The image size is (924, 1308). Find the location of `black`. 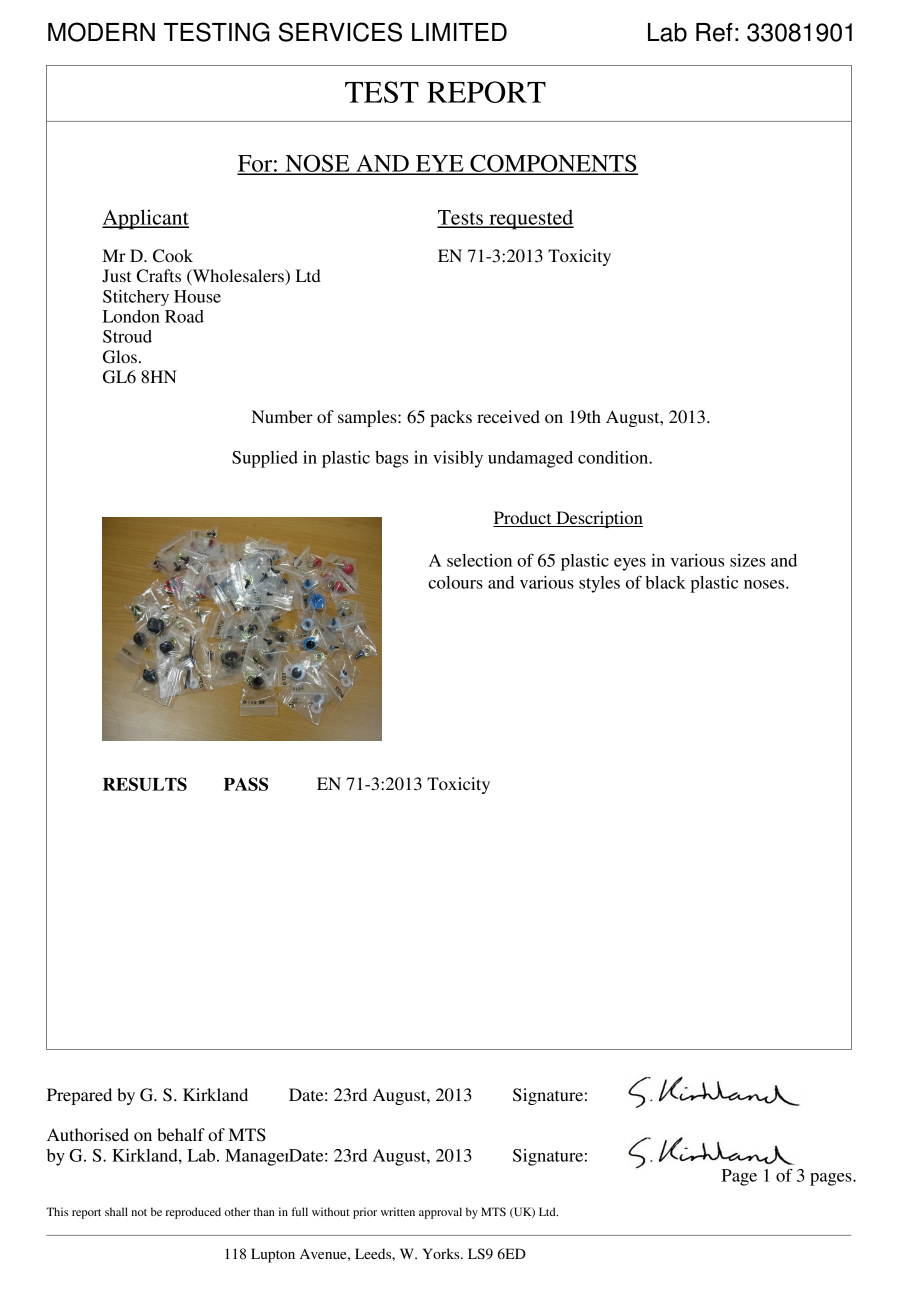

black is located at coordinates (665, 582).
